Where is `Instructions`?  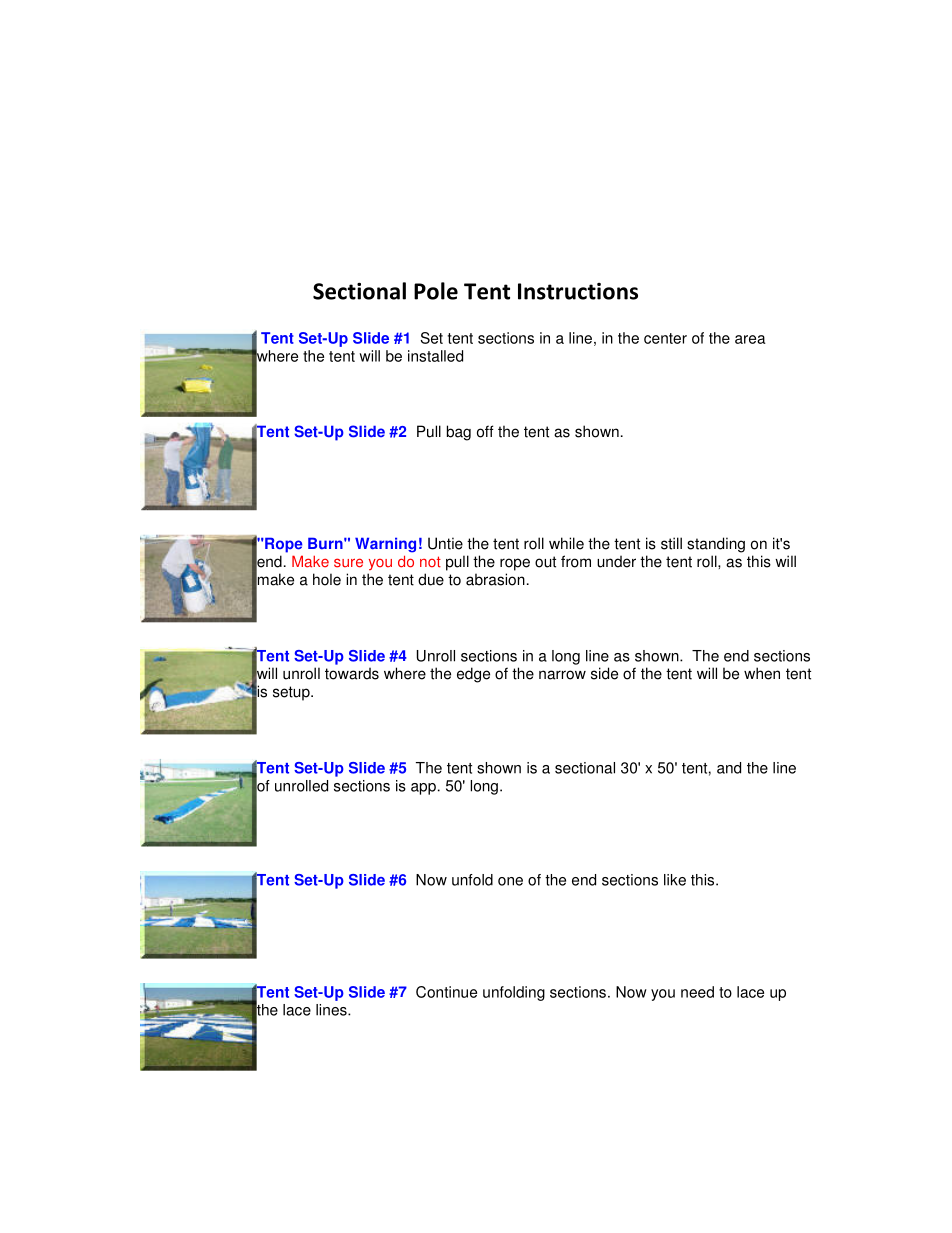 Instructions is located at coordinates (578, 291).
